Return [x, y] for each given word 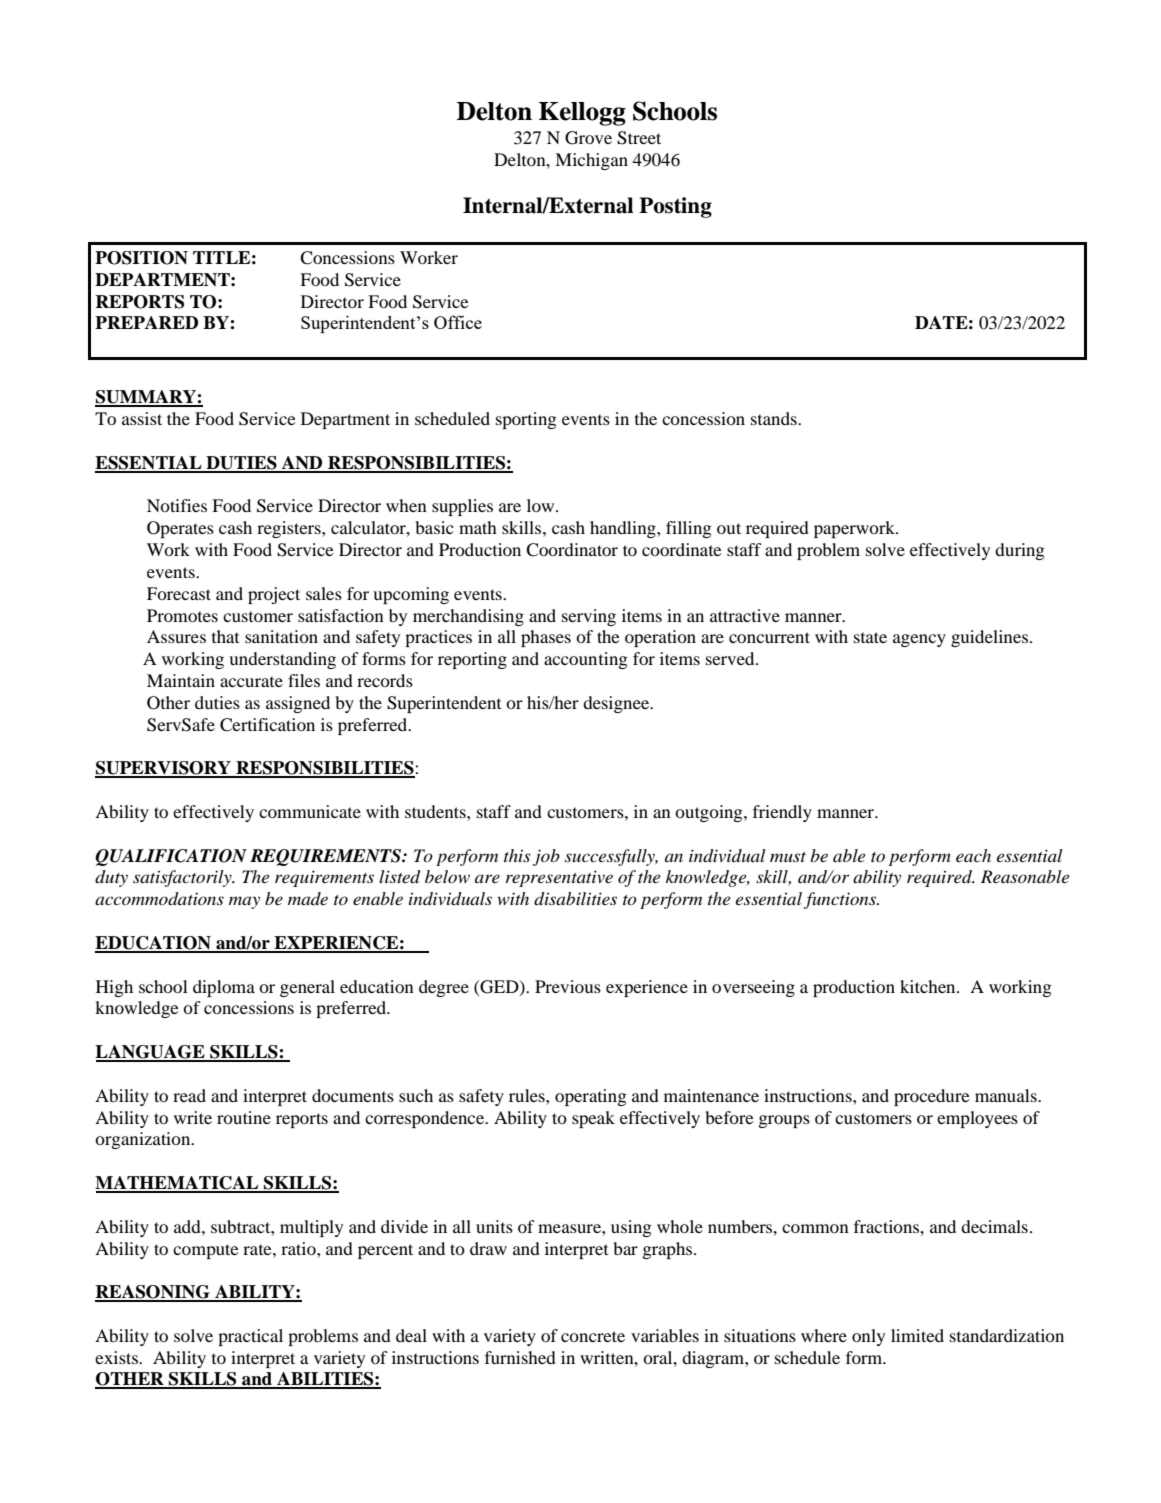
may [244, 902]
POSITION [141, 258]
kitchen [929, 986]
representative [559, 878]
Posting [675, 207]
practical [250, 1337]
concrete [593, 1336]
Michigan [591, 161]
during [1020, 551]
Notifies [177, 505]
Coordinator [572, 550]
